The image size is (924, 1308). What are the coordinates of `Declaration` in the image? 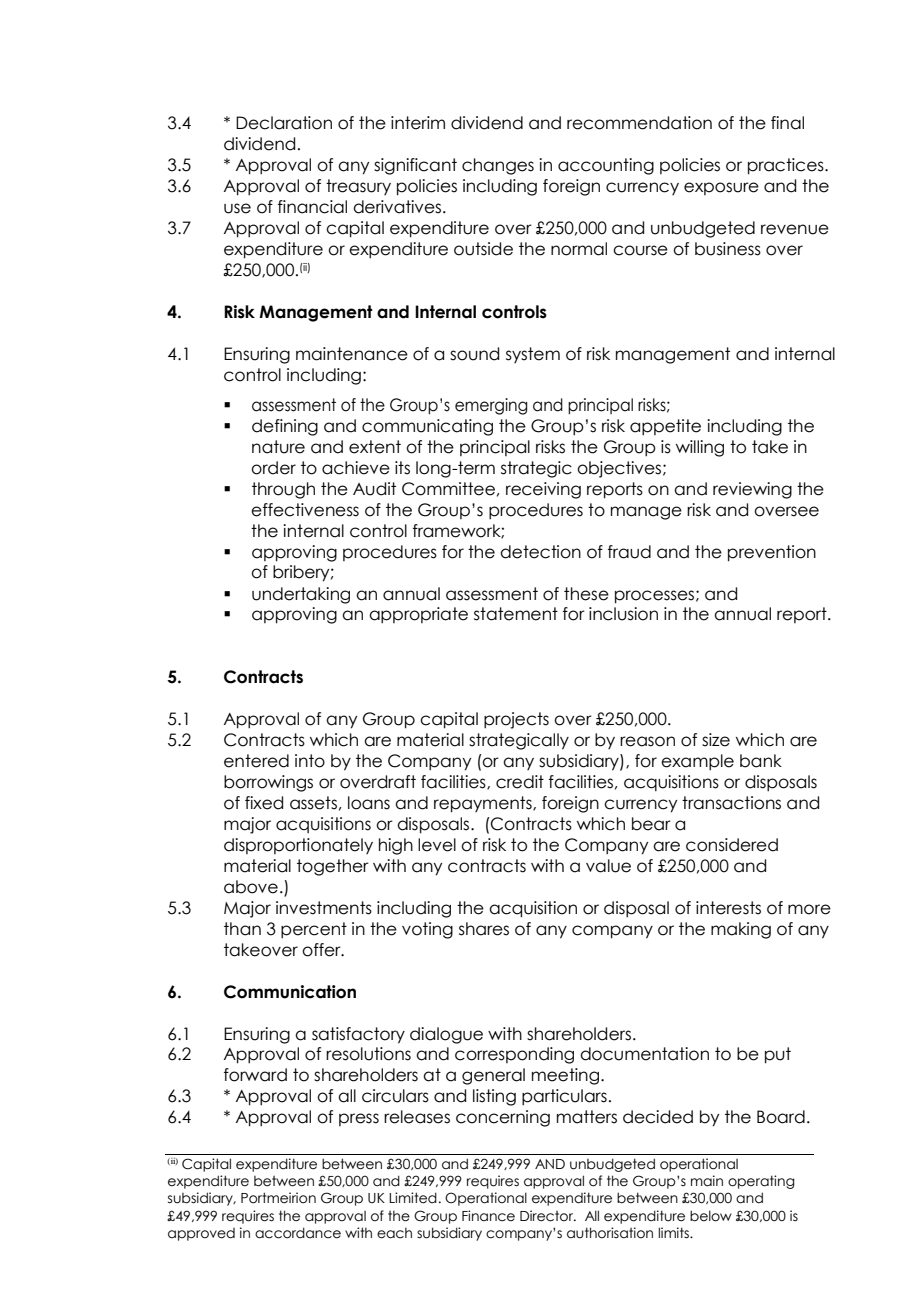 It's located at (284, 123).
